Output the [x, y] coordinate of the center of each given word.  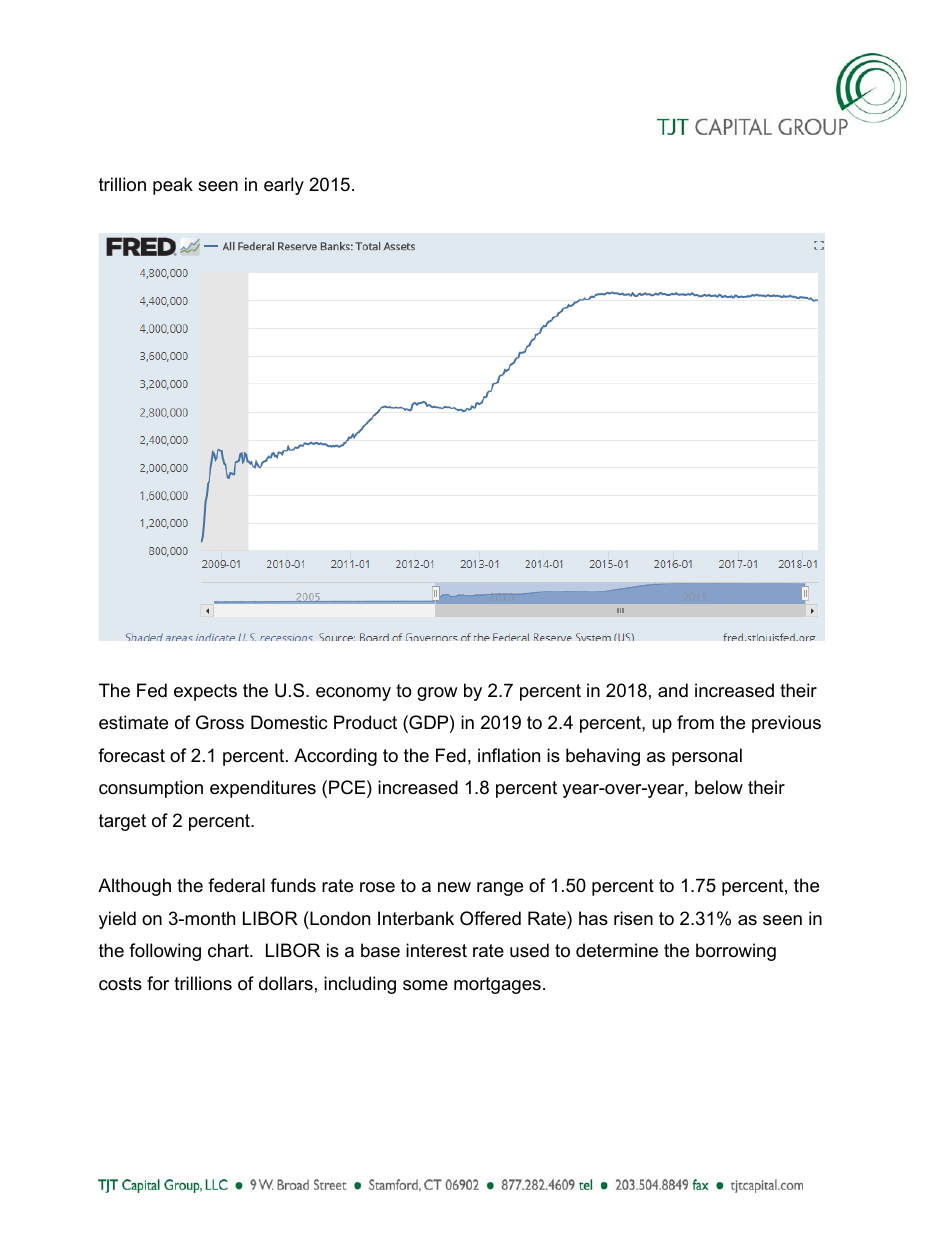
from [695, 722]
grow [437, 694]
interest [436, 950]
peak [173, 186]
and [673, 690]
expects [205, 692]
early [284, 186]
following [165, 952]
